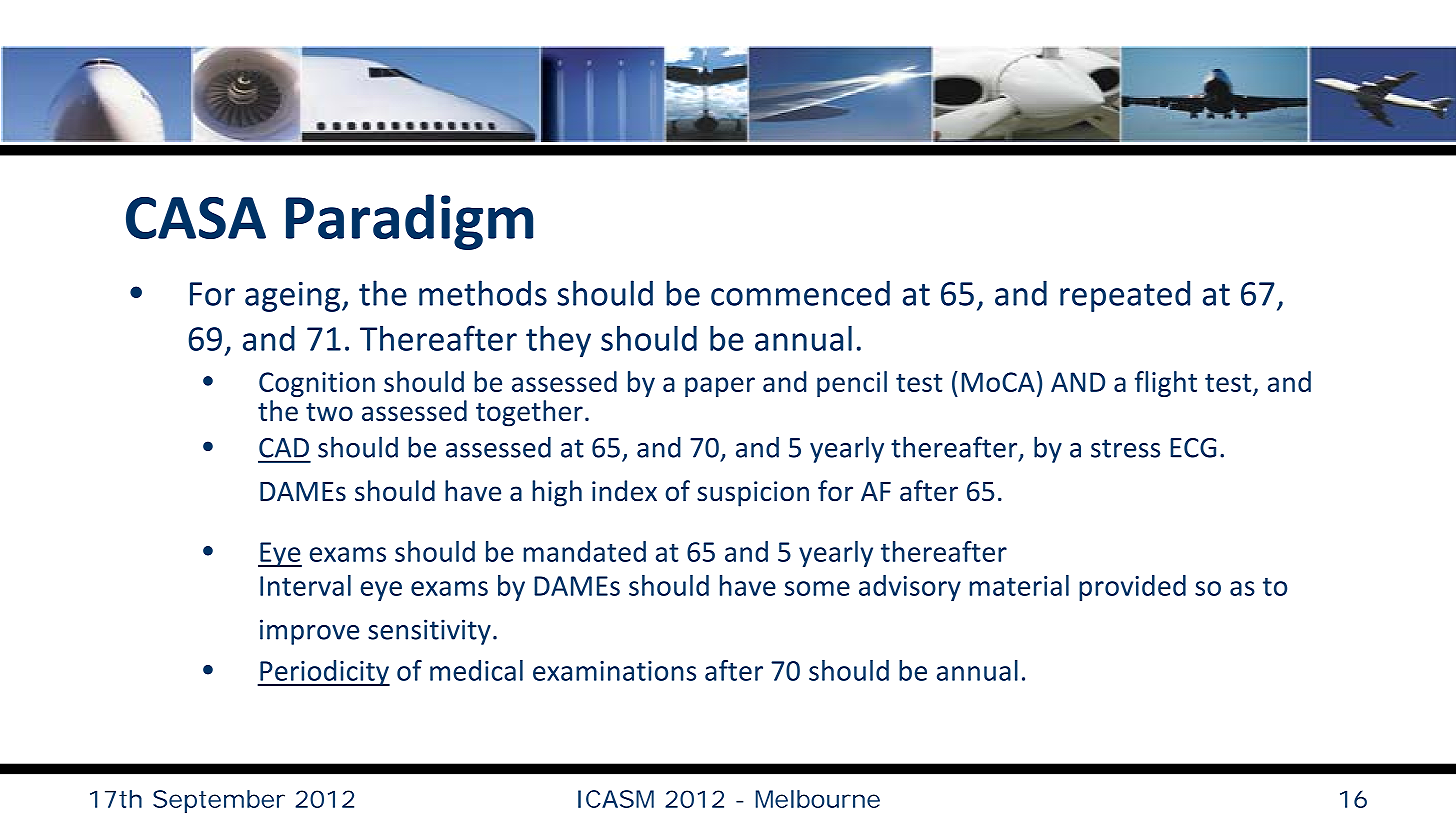 The image size is (1456, 819). Describe the element at coordinates (817, 588) in the page. I see `some` at that location.
